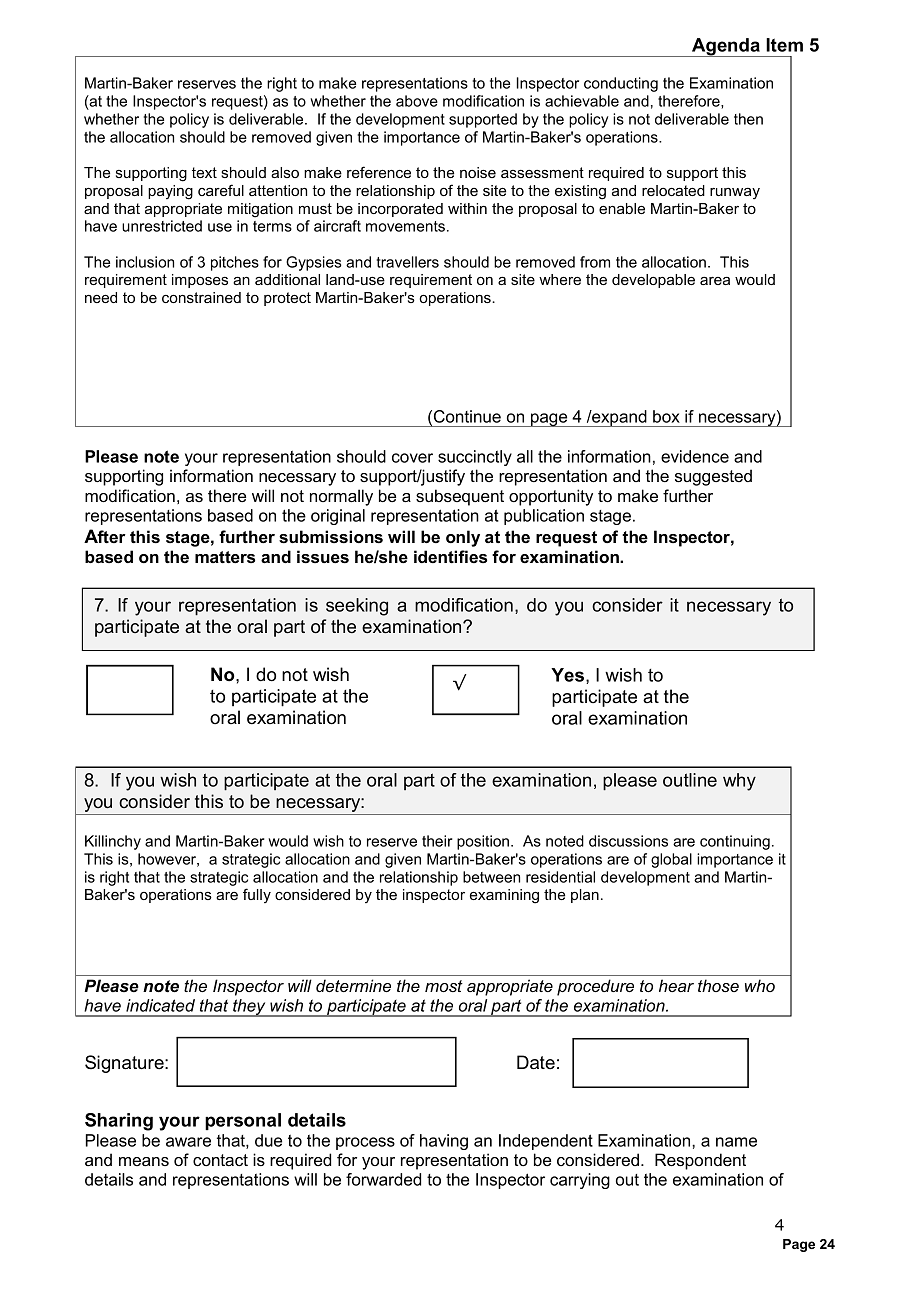 The height and width of the image is (1308, 924). What do you see at coordinates (671, 860) in the image?
I see `global` at bounding box center [671, 860].
